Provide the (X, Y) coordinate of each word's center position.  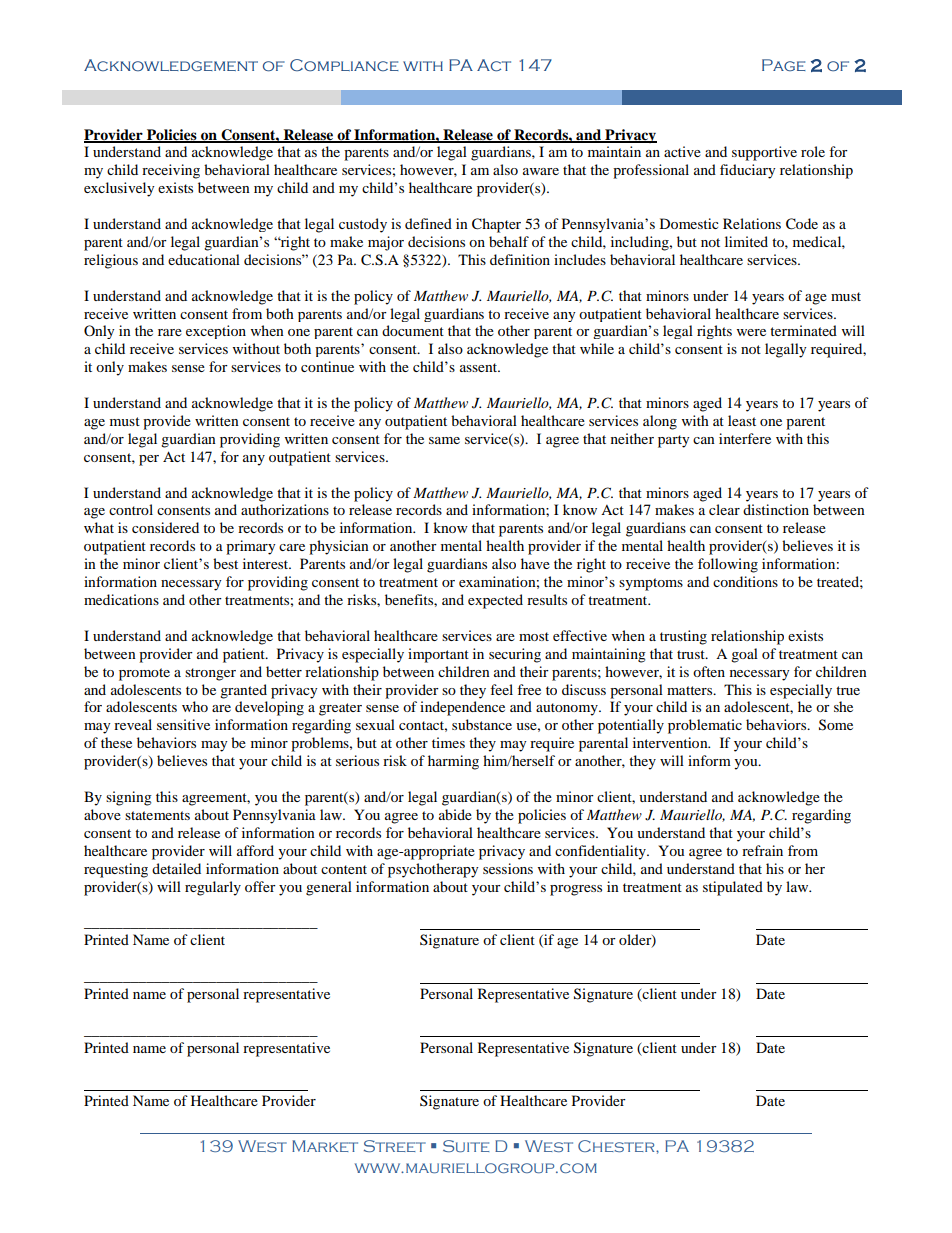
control (131, 509)
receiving (171, 171)
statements (157, 815)
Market (325, 1146)
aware (541, 171)
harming (453, 762)
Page (784, 65)
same (444, 440)
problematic (705, 726)
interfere (745, 438)
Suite (466, 1146)
